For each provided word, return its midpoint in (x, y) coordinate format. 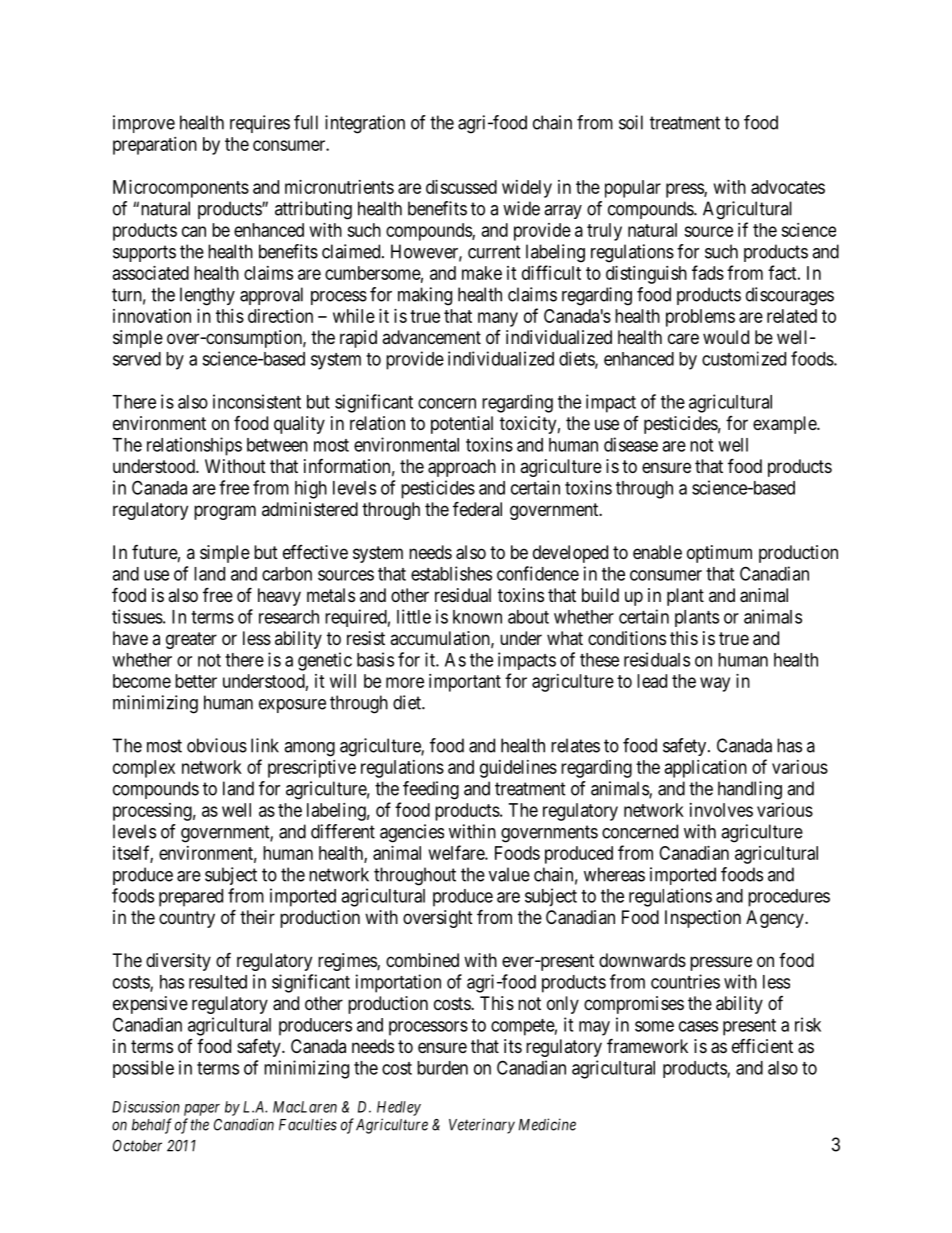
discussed (461, 187)
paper (202, 1110)
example (785, 425)
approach (462, 468)
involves (721, 810)
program (225, 512)
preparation (155, 146)
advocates (788, 187)
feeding (431, 790)
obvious (217, 745)
